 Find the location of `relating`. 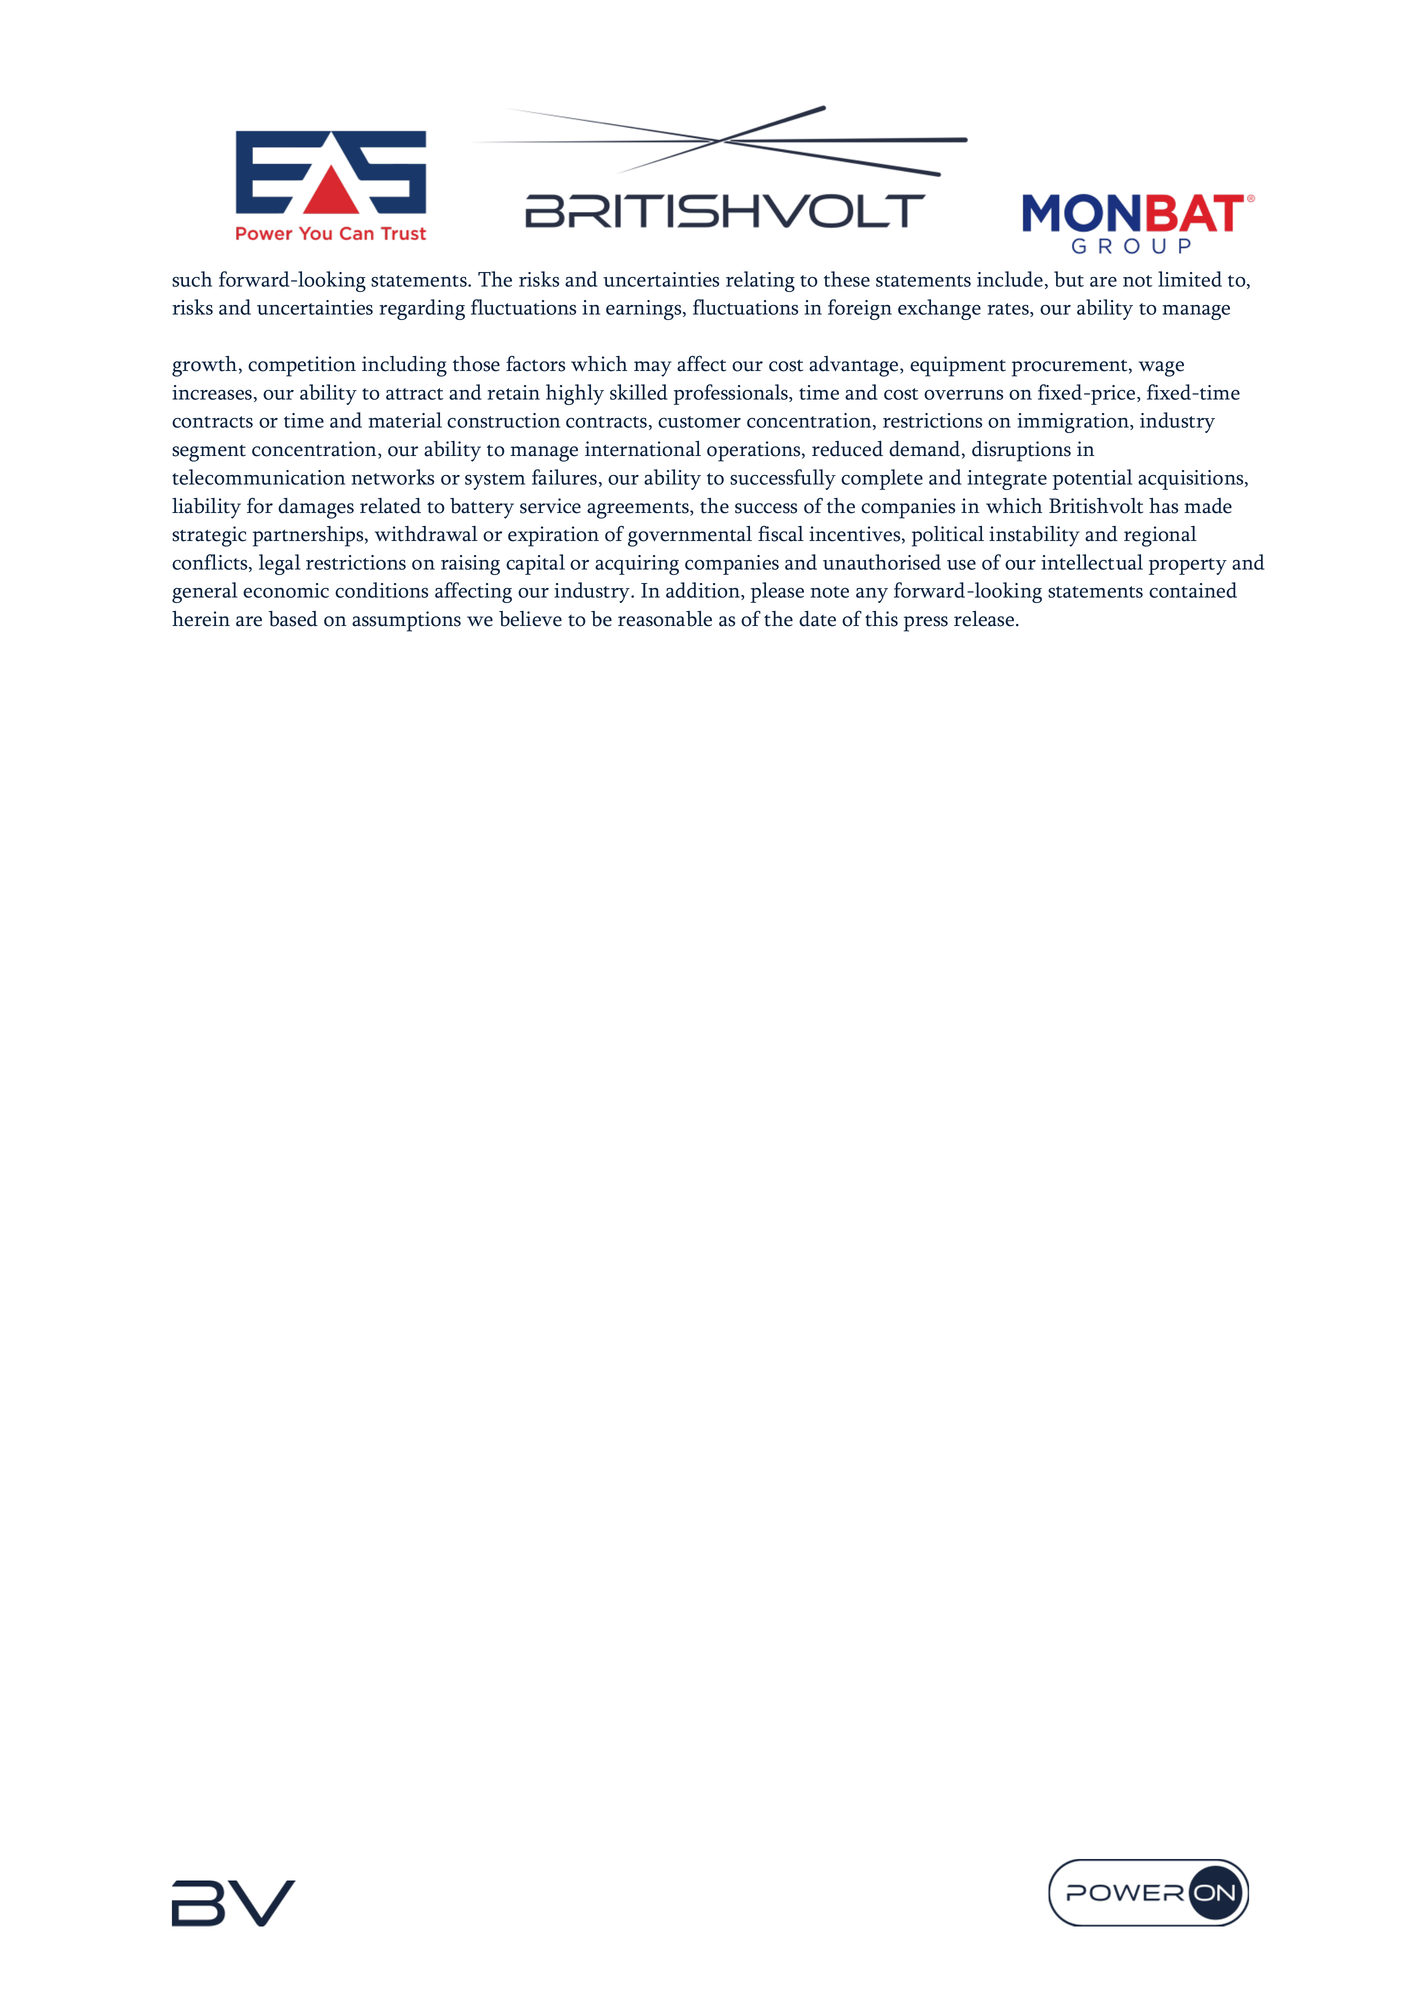

relating is located at coordinates (760, 281).
